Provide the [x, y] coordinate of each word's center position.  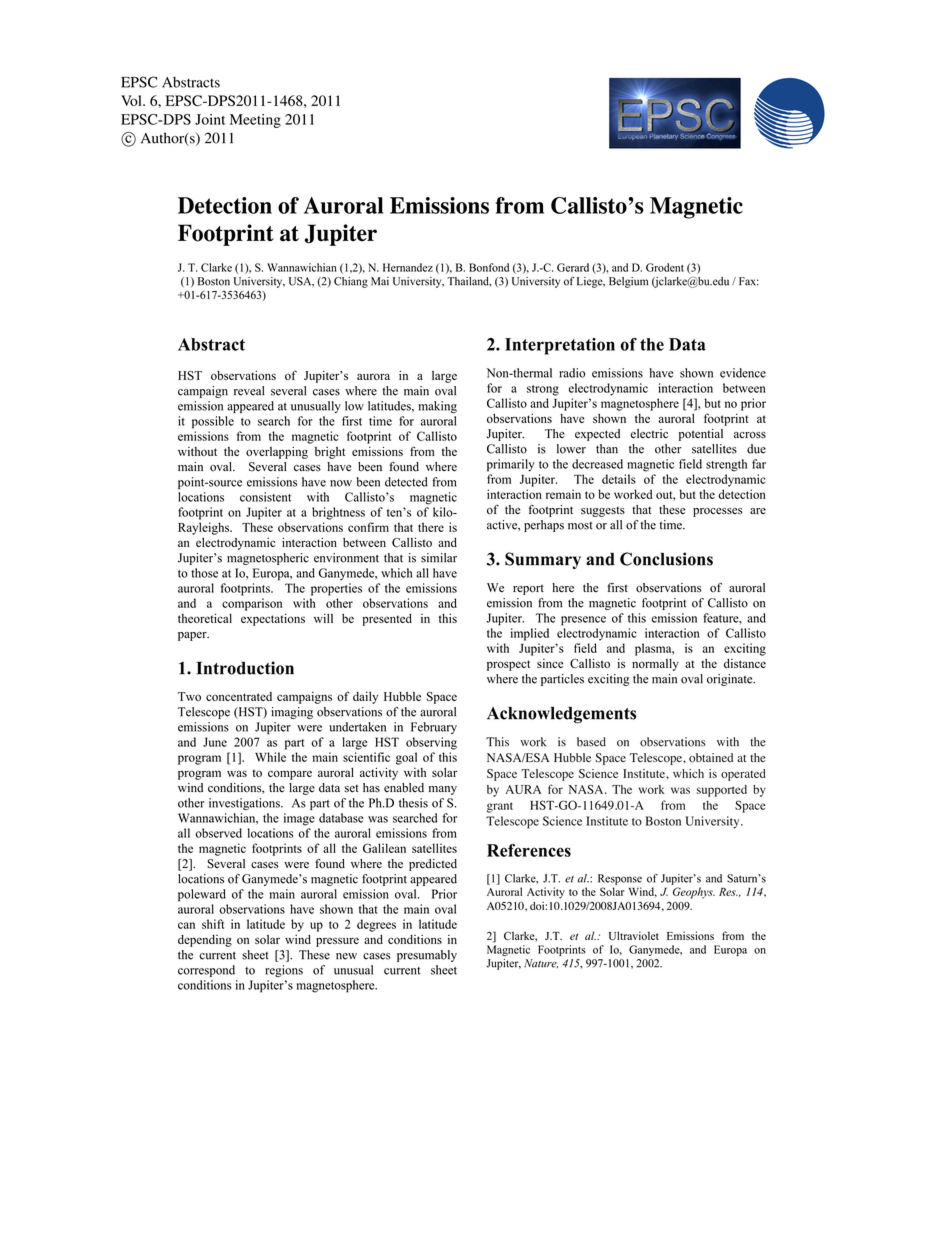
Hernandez [408, 267]
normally [655, 665]
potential [701, 435]
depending [205, 941]
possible [213, 422]
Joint [210, 119]
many [443, 790]
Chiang [351, 282]
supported [722, 791]
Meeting [255, 121]
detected [406, 482]
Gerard [573, 267]
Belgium [628, 282]
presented [387, 620]
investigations [245, 804]
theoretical [205, 618]
